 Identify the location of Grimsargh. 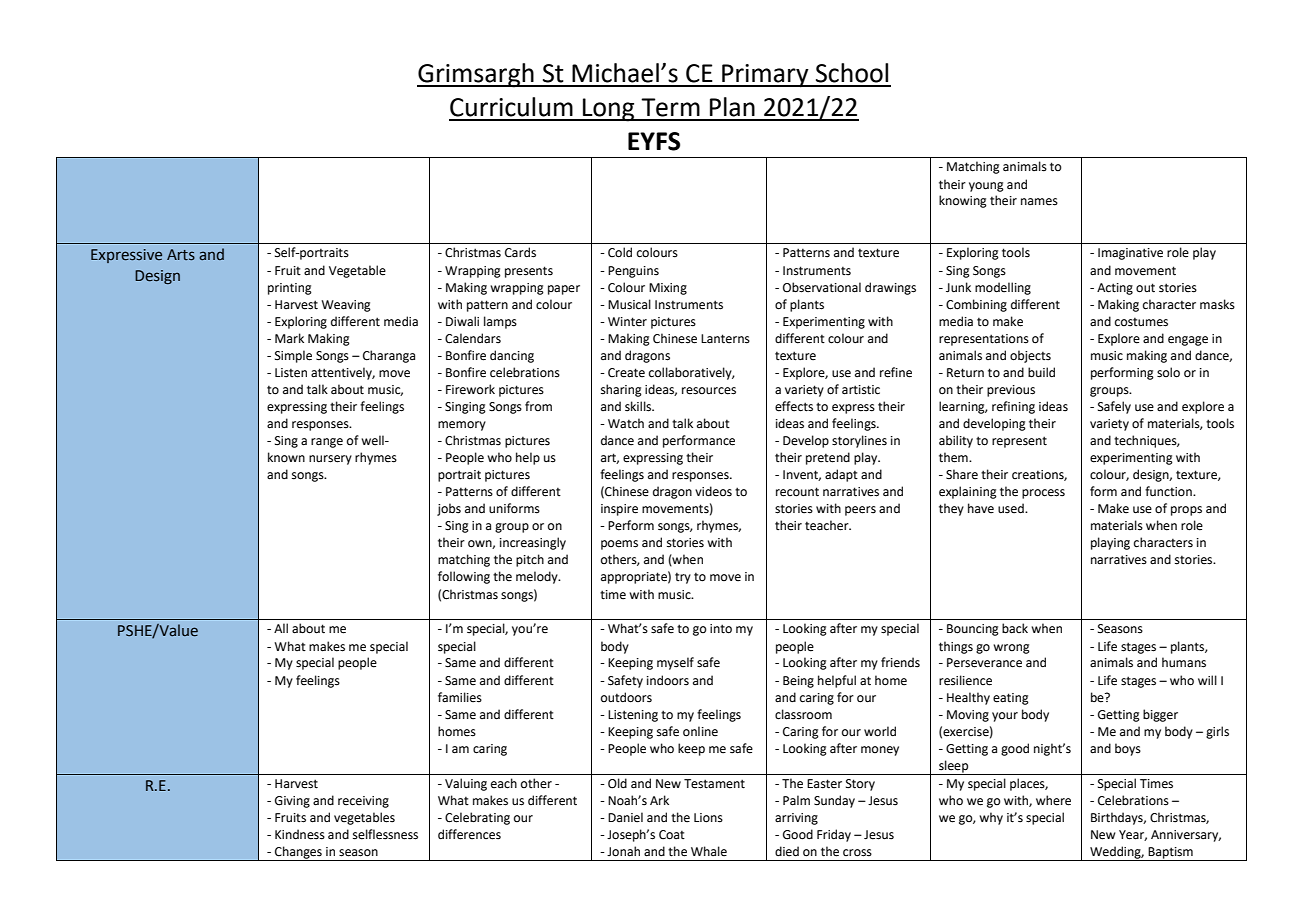
(476, 75).
